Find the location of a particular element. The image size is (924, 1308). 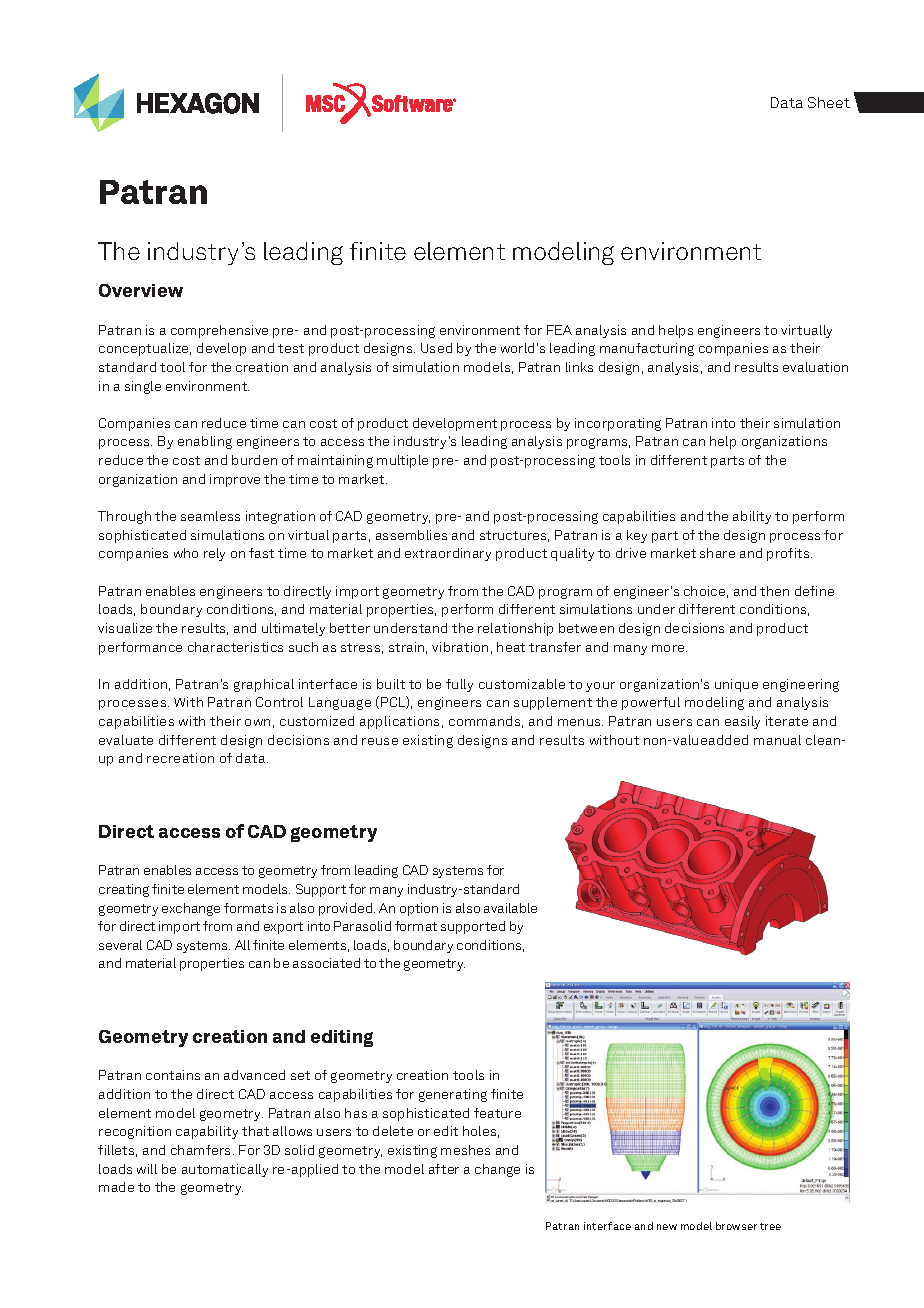

extraordinary is located at coordinates (448, 554).
